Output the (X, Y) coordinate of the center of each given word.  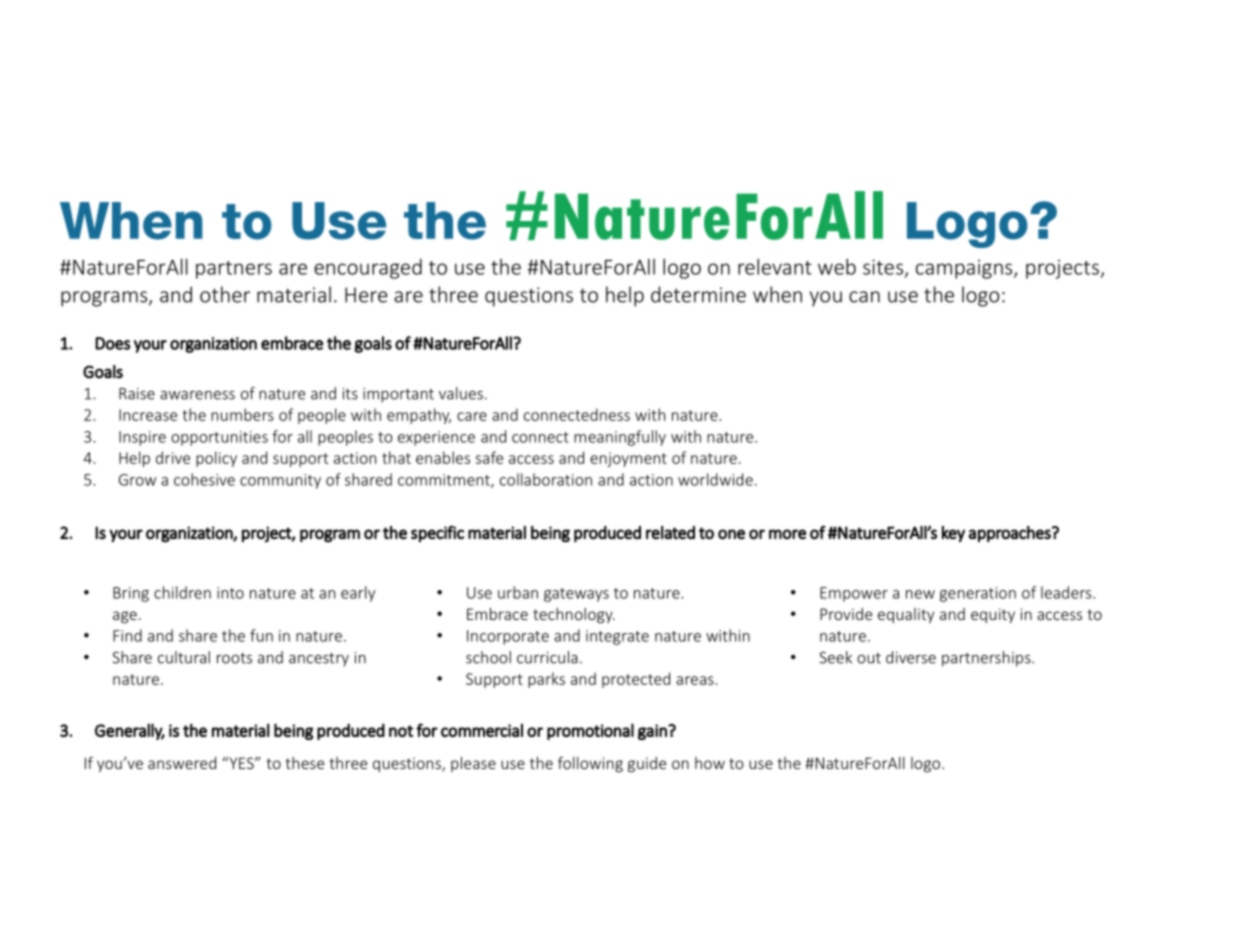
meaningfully (620, 438)
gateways (576, 595)
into (230, 593)
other (225, 294)
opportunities (219, 438)
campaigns (965, 269)
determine (698, 294)
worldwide (715, 479)
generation (978, 594)
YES (241, 763)
